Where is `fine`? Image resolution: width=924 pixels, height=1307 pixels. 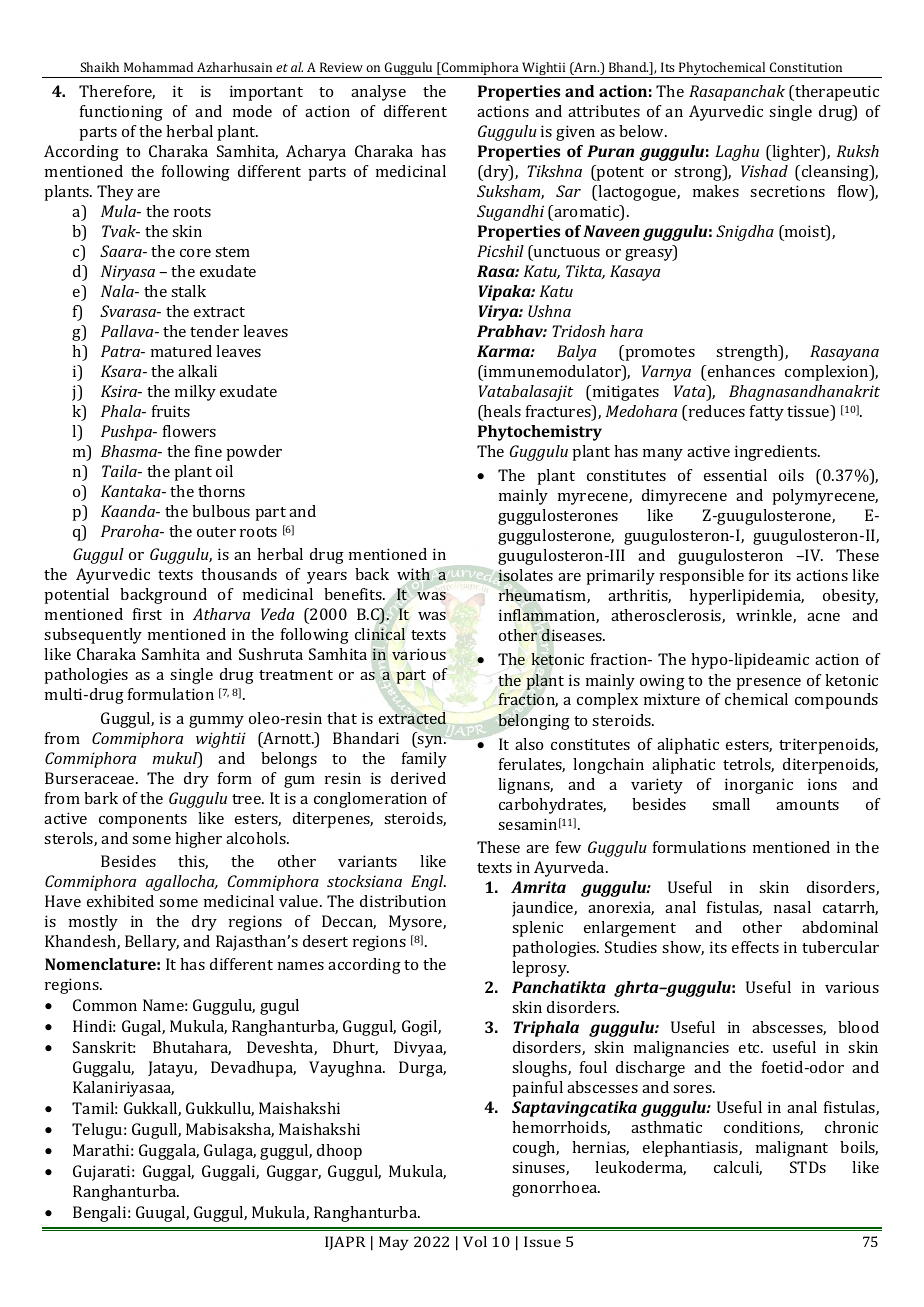
fine is located at coordinates (208, 451).
